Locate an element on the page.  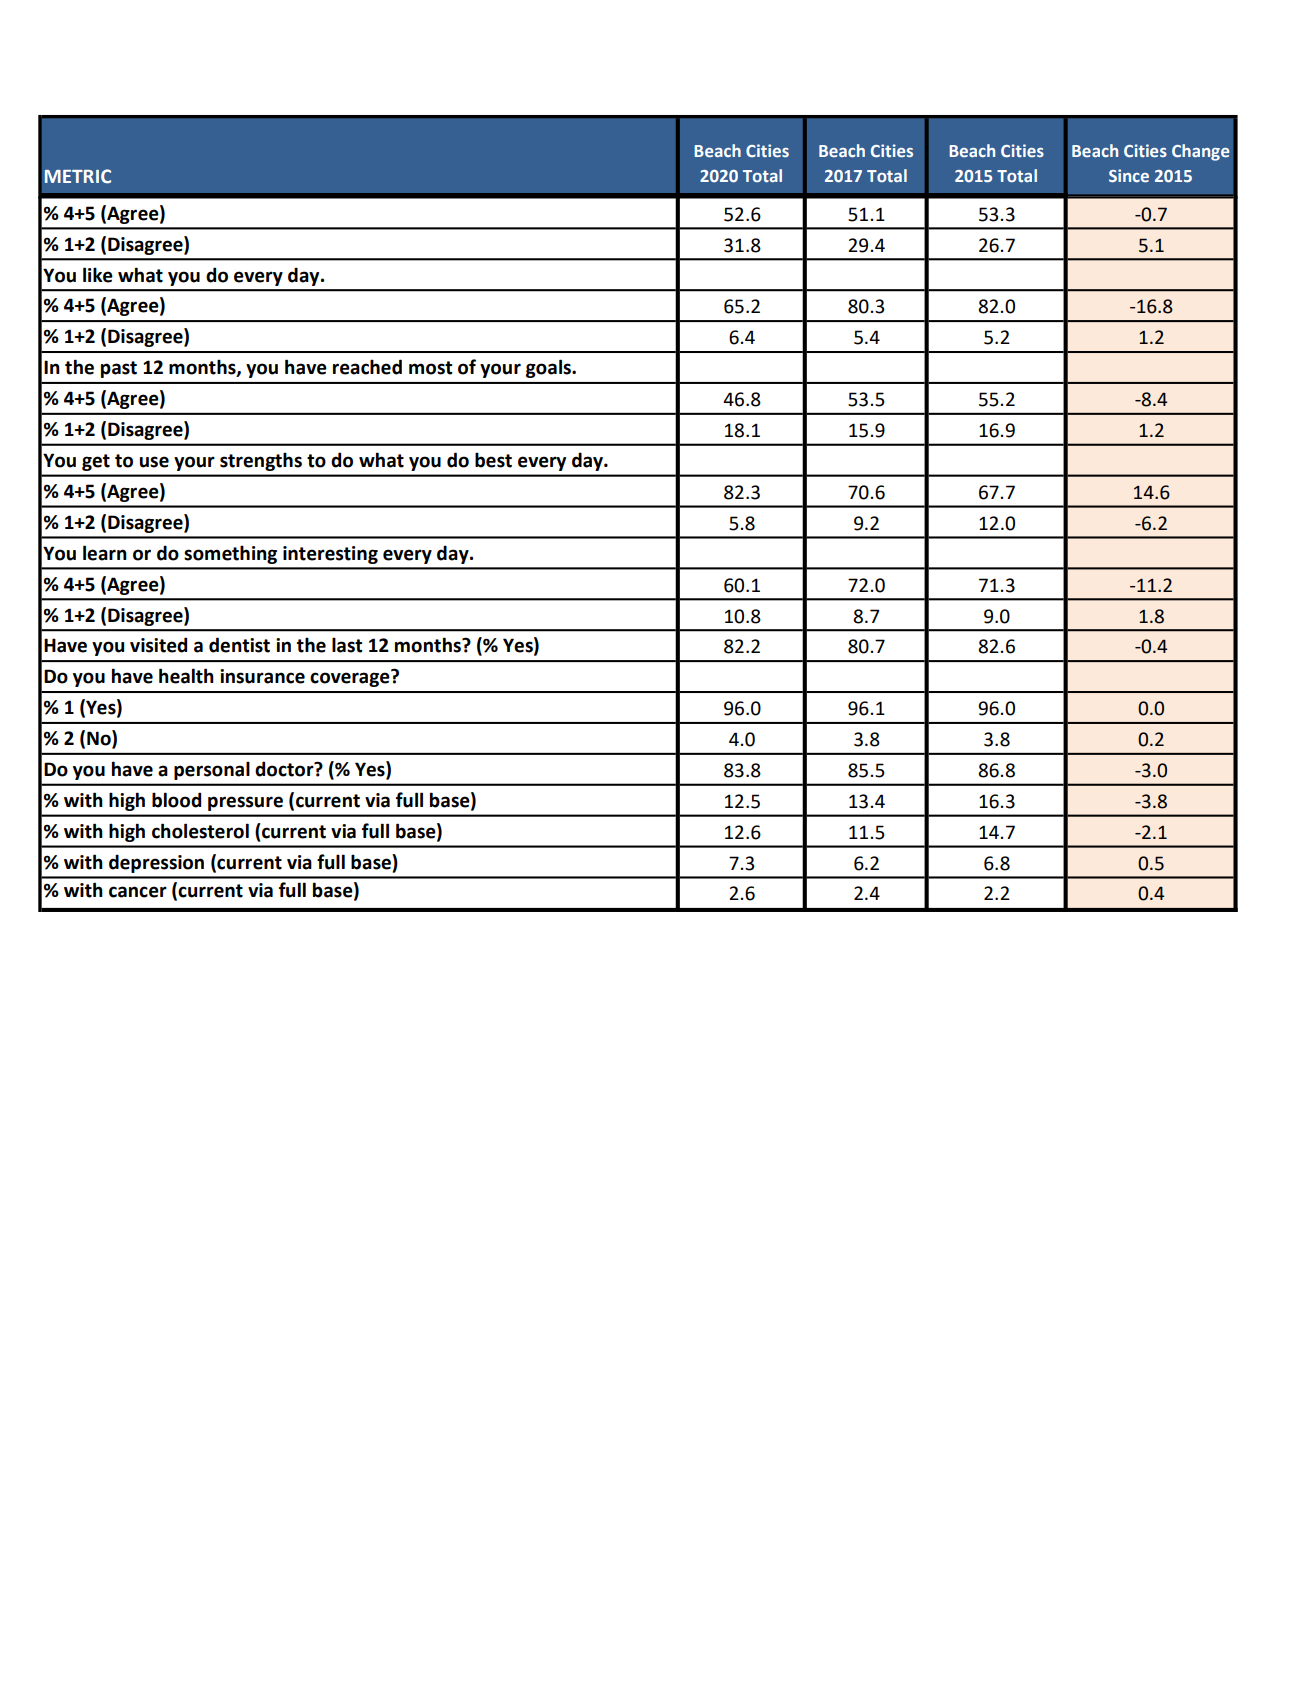
goals is located at coordinates (549, 368).
